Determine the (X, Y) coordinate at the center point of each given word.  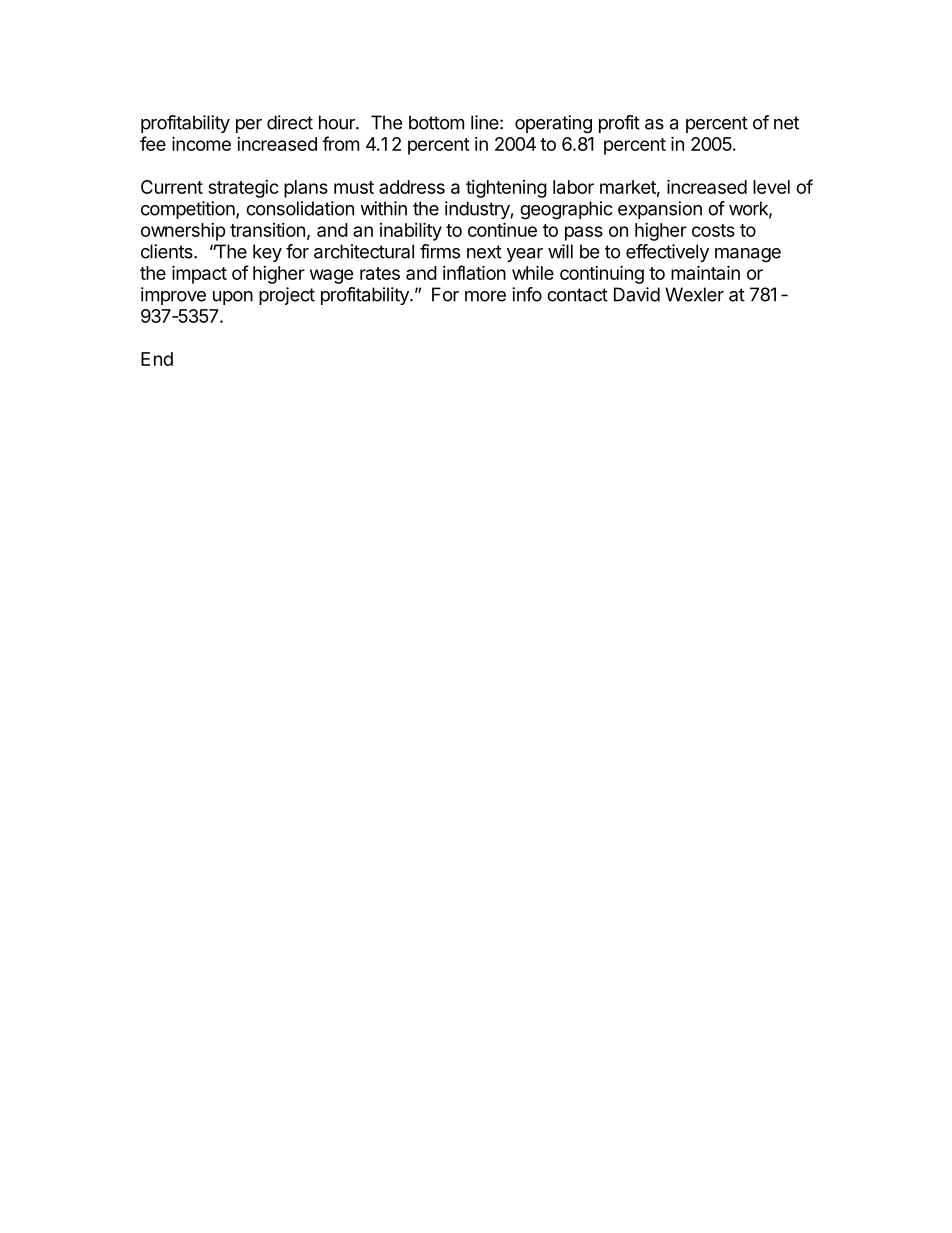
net (786, 123)
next (484, 252)
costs (713, 230)
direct (290, 122)
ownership (183, 232)
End (157, 359)
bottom (436, 122)
